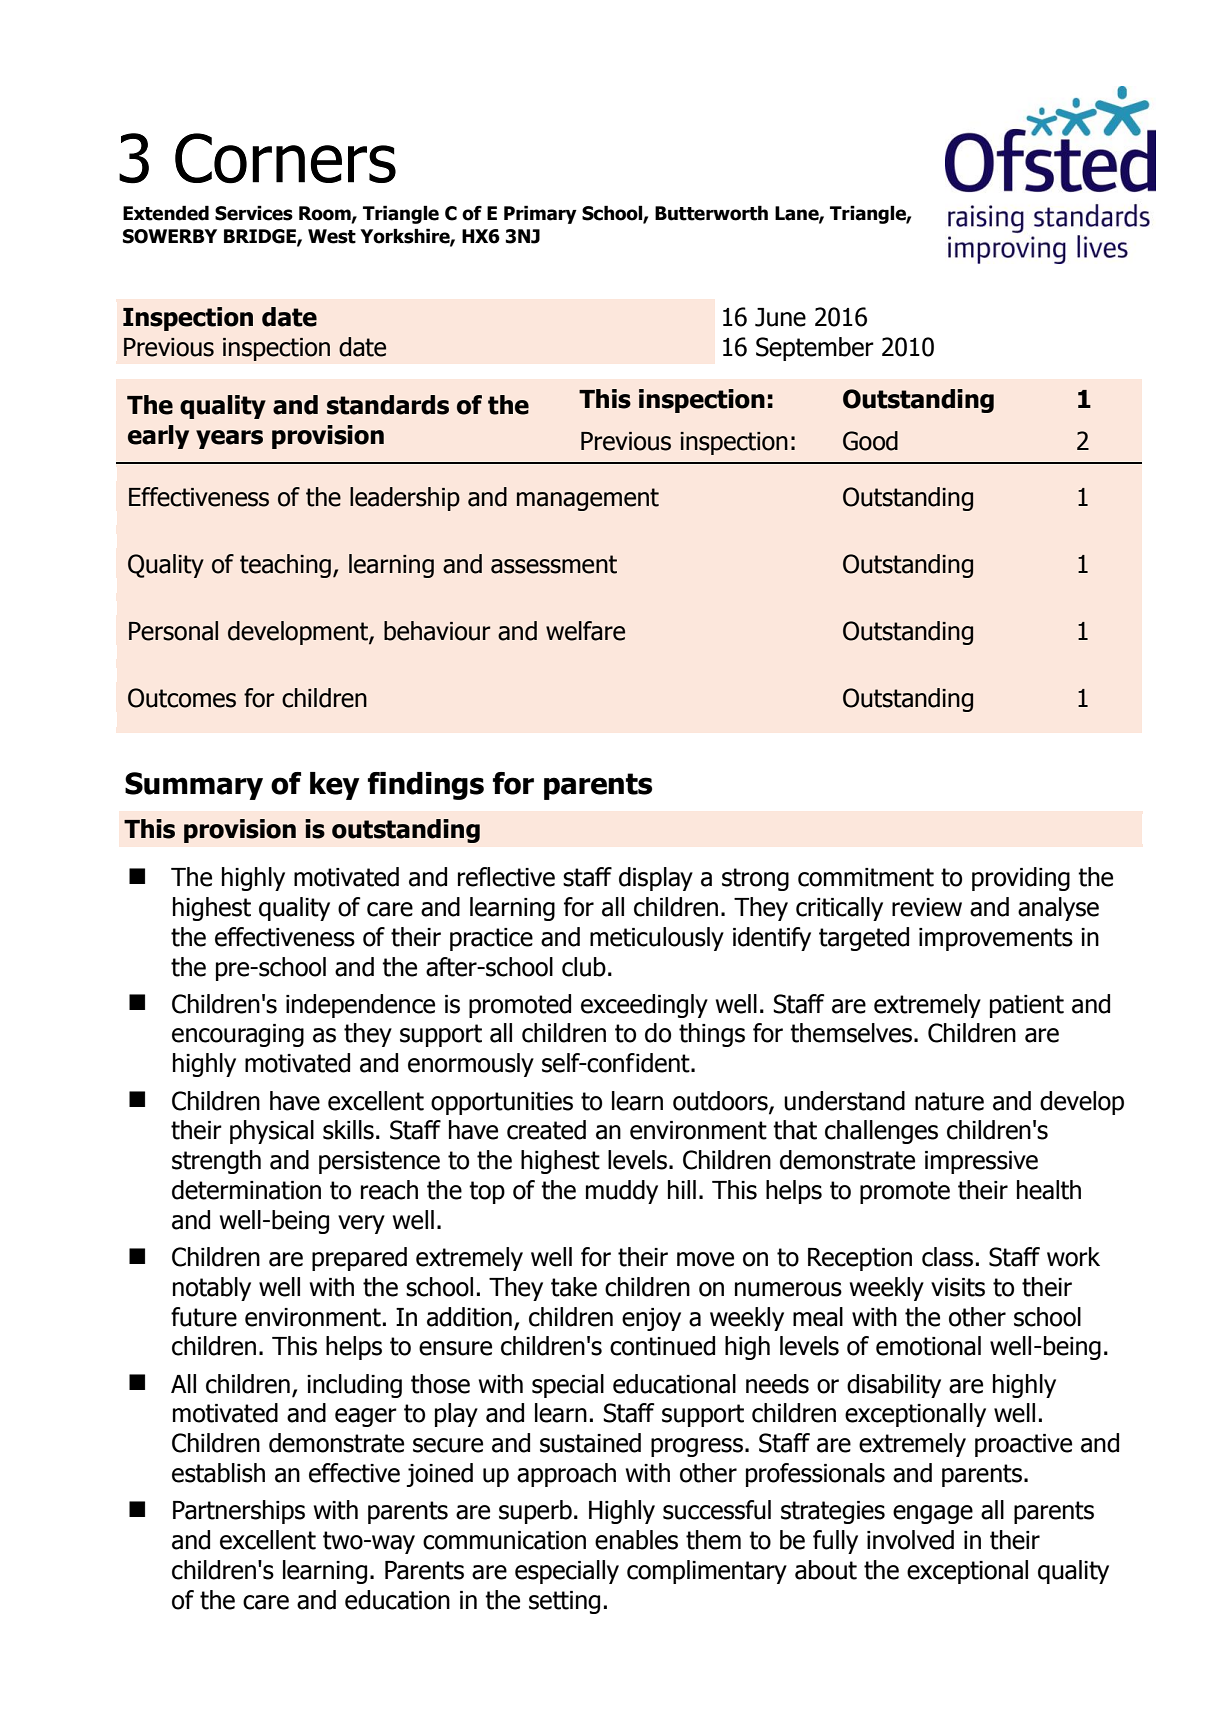 Image resolution: width=1225 pixels, height=1732 pixels. What do you see at coordinates (239, 1512) in the image?
I see `Partnerships` at bounding box center [239, 1512].
